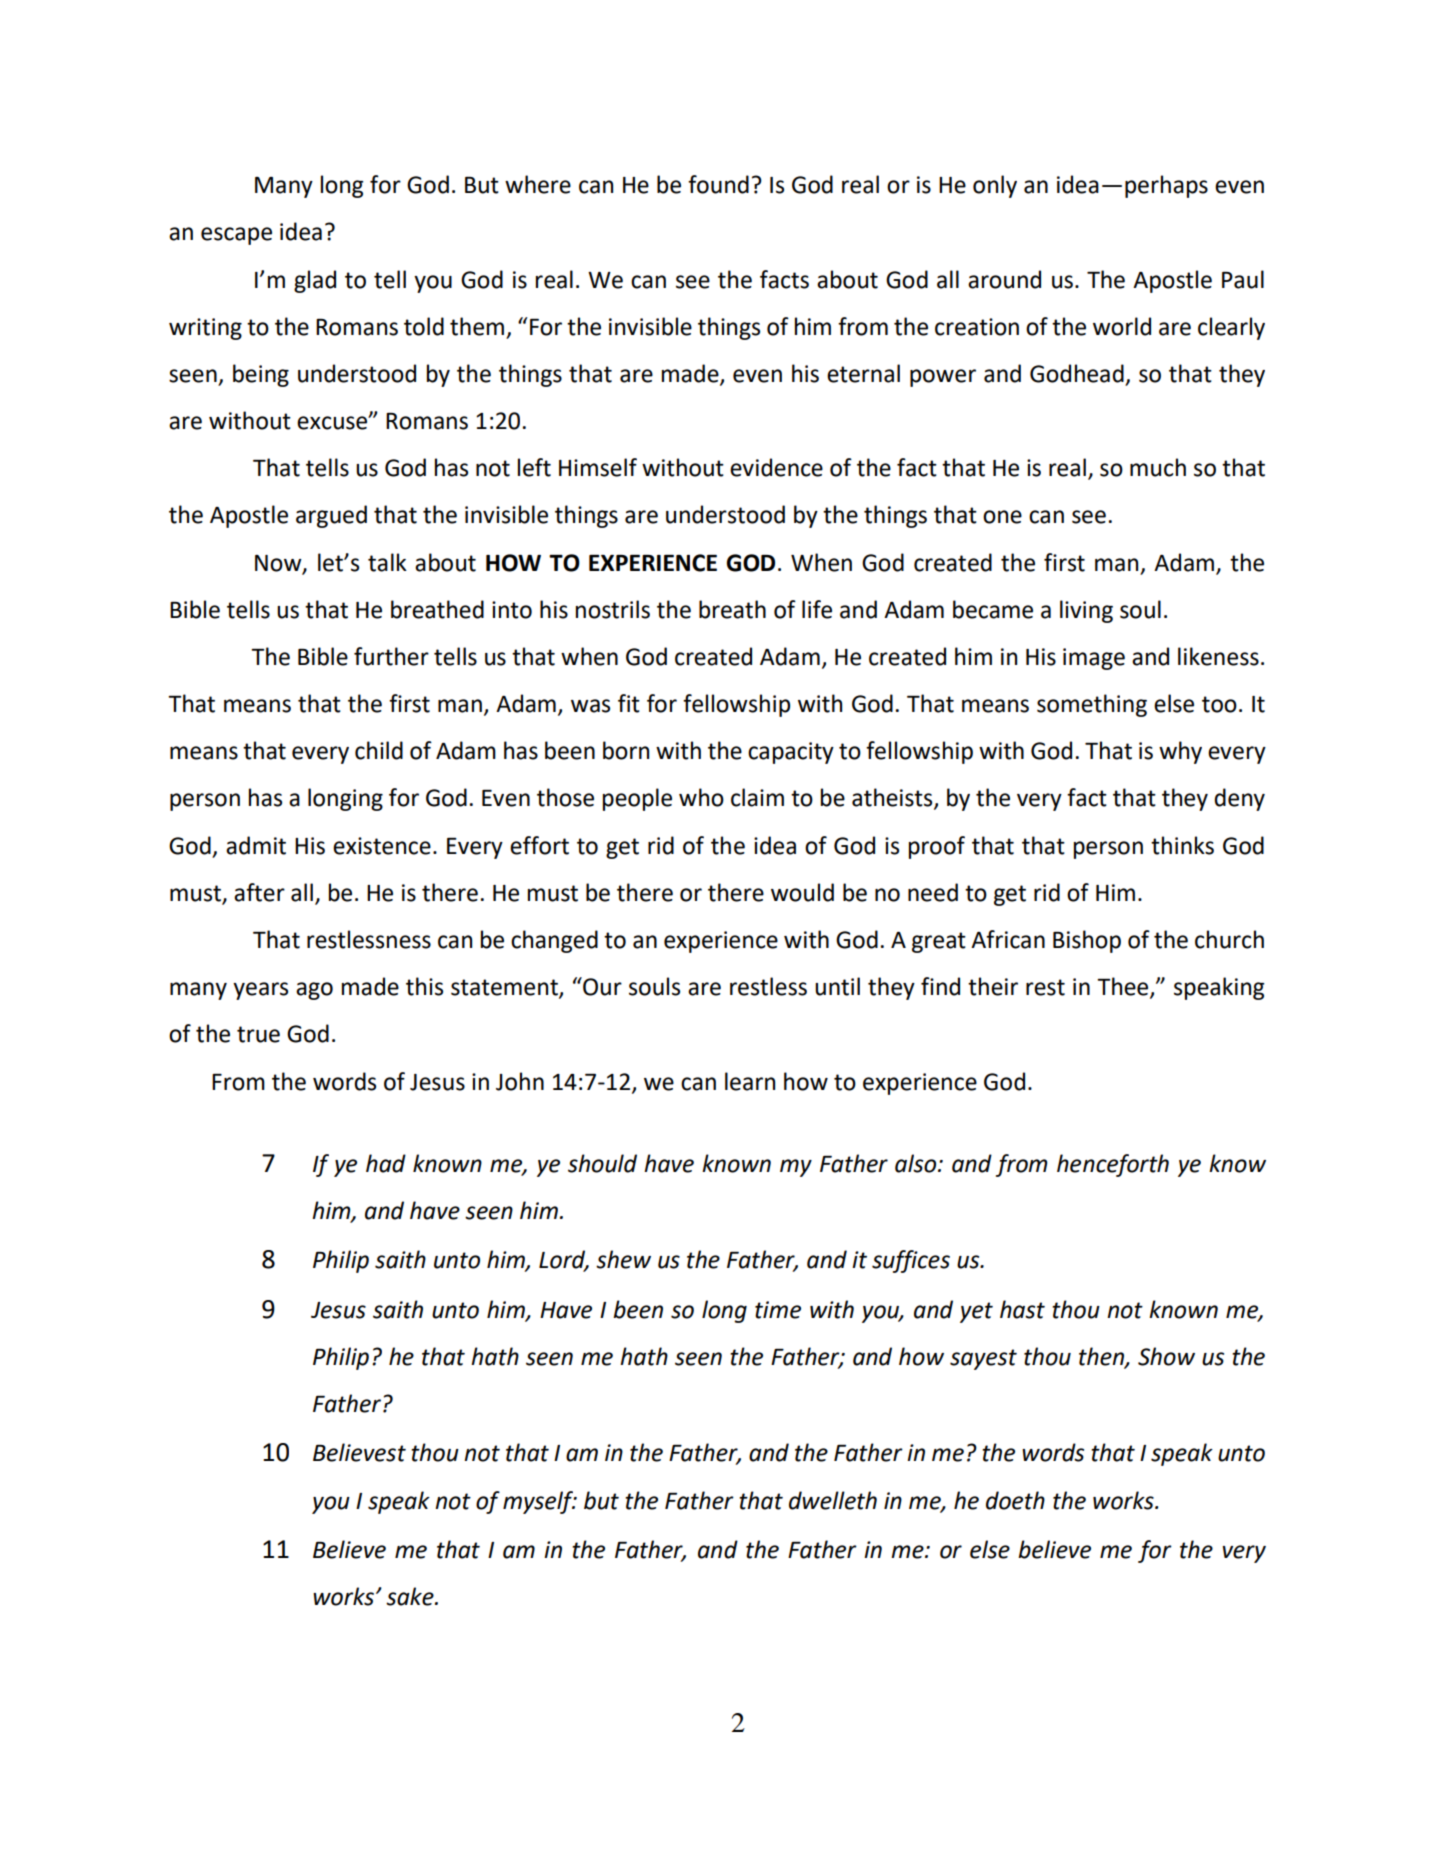  Describe the element at coordinates (1015, 1500) in the page. I see `doeth` at that location.
